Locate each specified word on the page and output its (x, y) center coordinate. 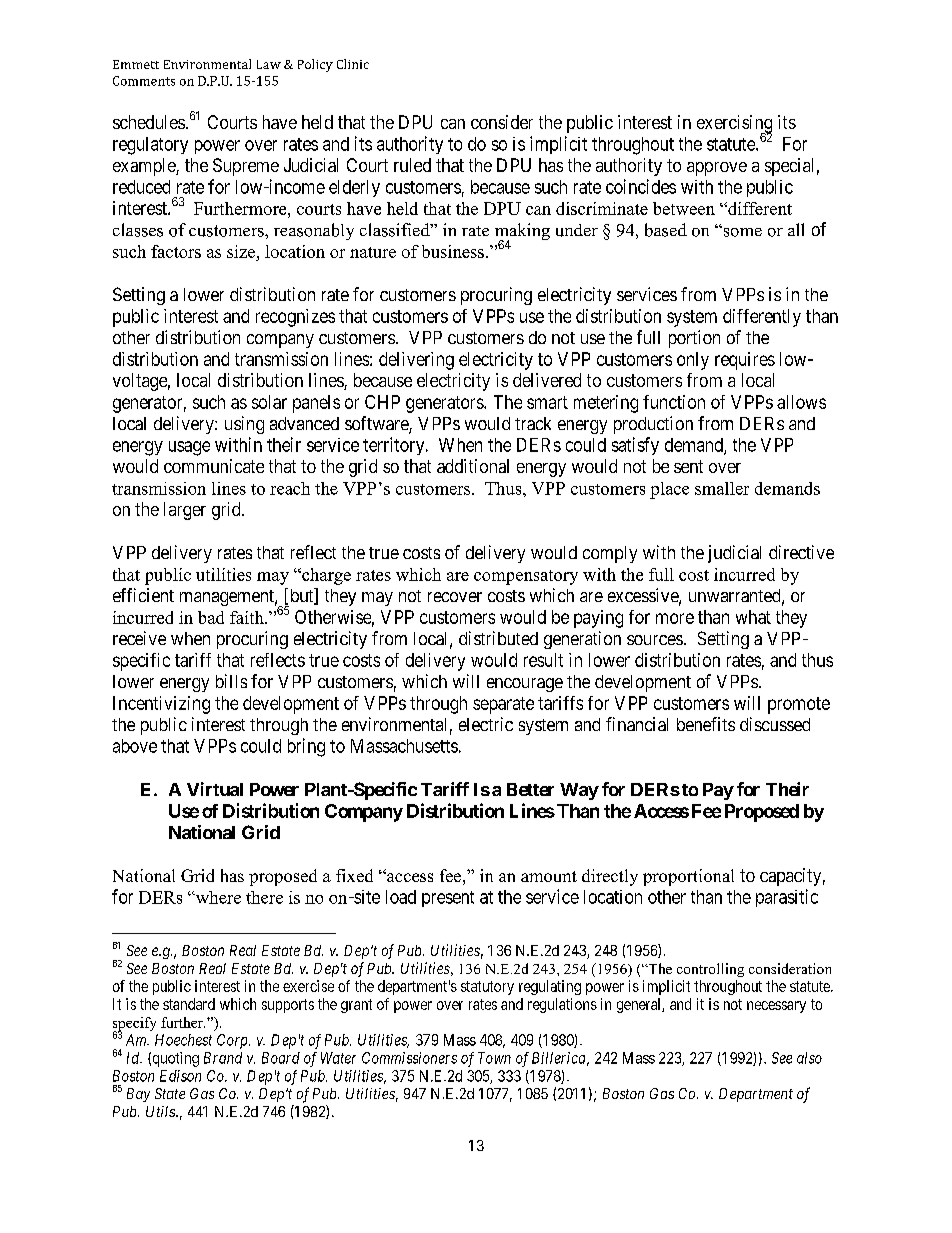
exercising (734, 125)
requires (745, 361)
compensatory (526, 577)
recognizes (295, 318)
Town (494, 1058)
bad (211, 617)
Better (530, 789)
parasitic (787, 898)
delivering (416, 361)
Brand (223, 1058)
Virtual (215, 789)
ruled (412, 165)
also (809, 1058)
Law (269, 64)
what (753, 617)
